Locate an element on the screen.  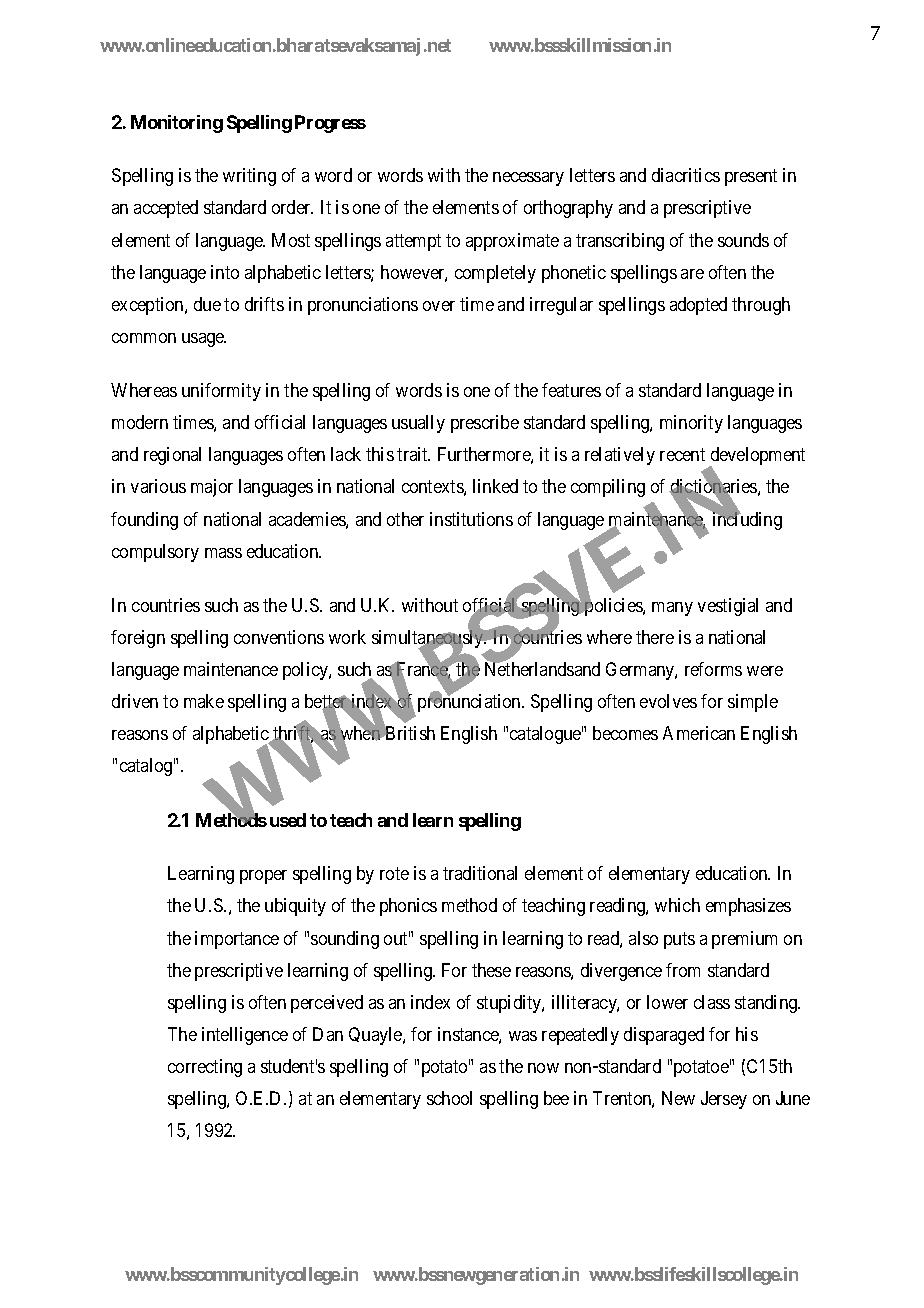
linked is located at coordinates (495, 486).
